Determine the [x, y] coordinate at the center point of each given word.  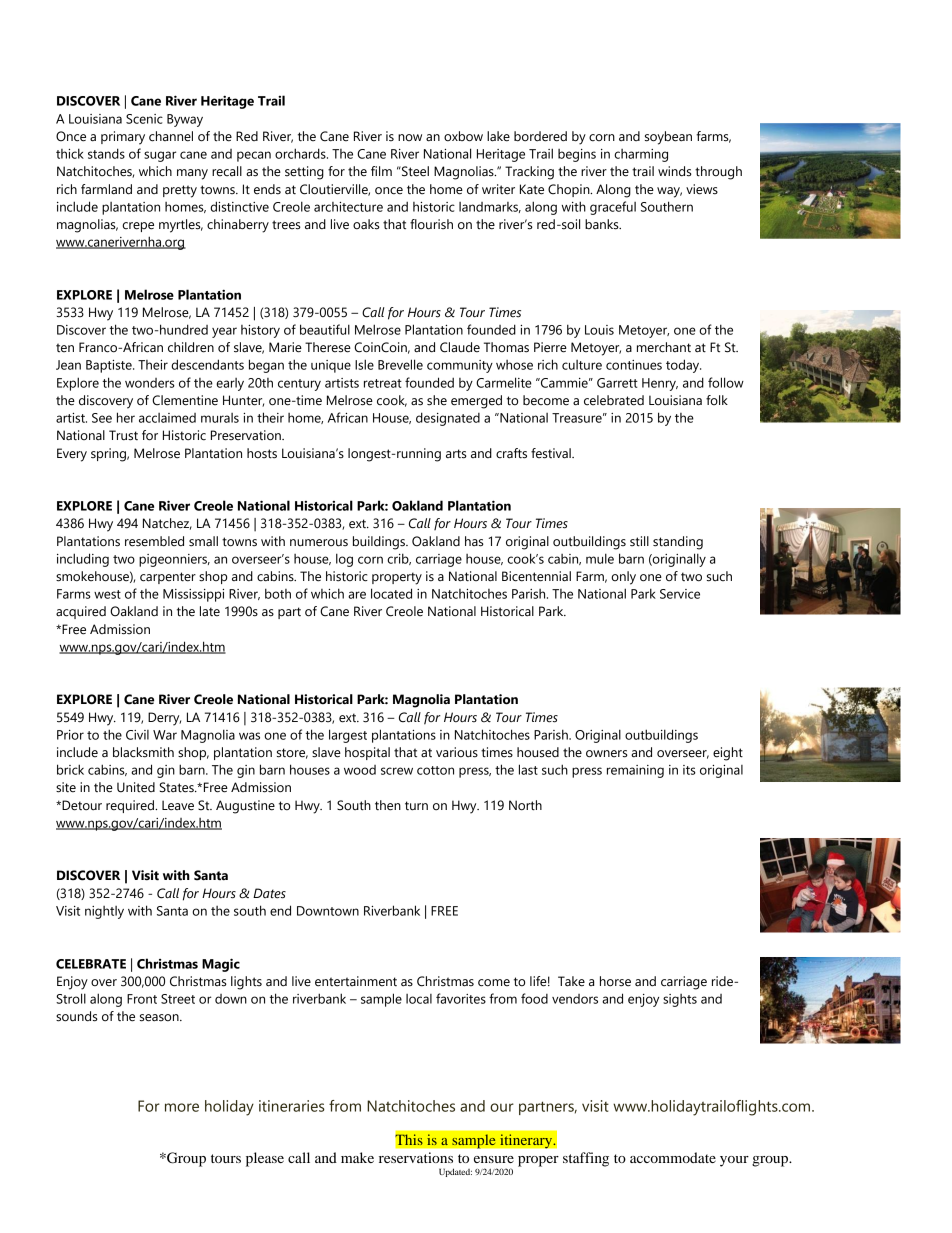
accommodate [673, 1157]
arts [456, 454]
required [131, 806]
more [182, 1107]
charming [641, 155]
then [388, 805]
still [639, 541]
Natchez [167, 524]
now [410, 137]
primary [123, 138]
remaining [635, 771]
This [409, 1140]
